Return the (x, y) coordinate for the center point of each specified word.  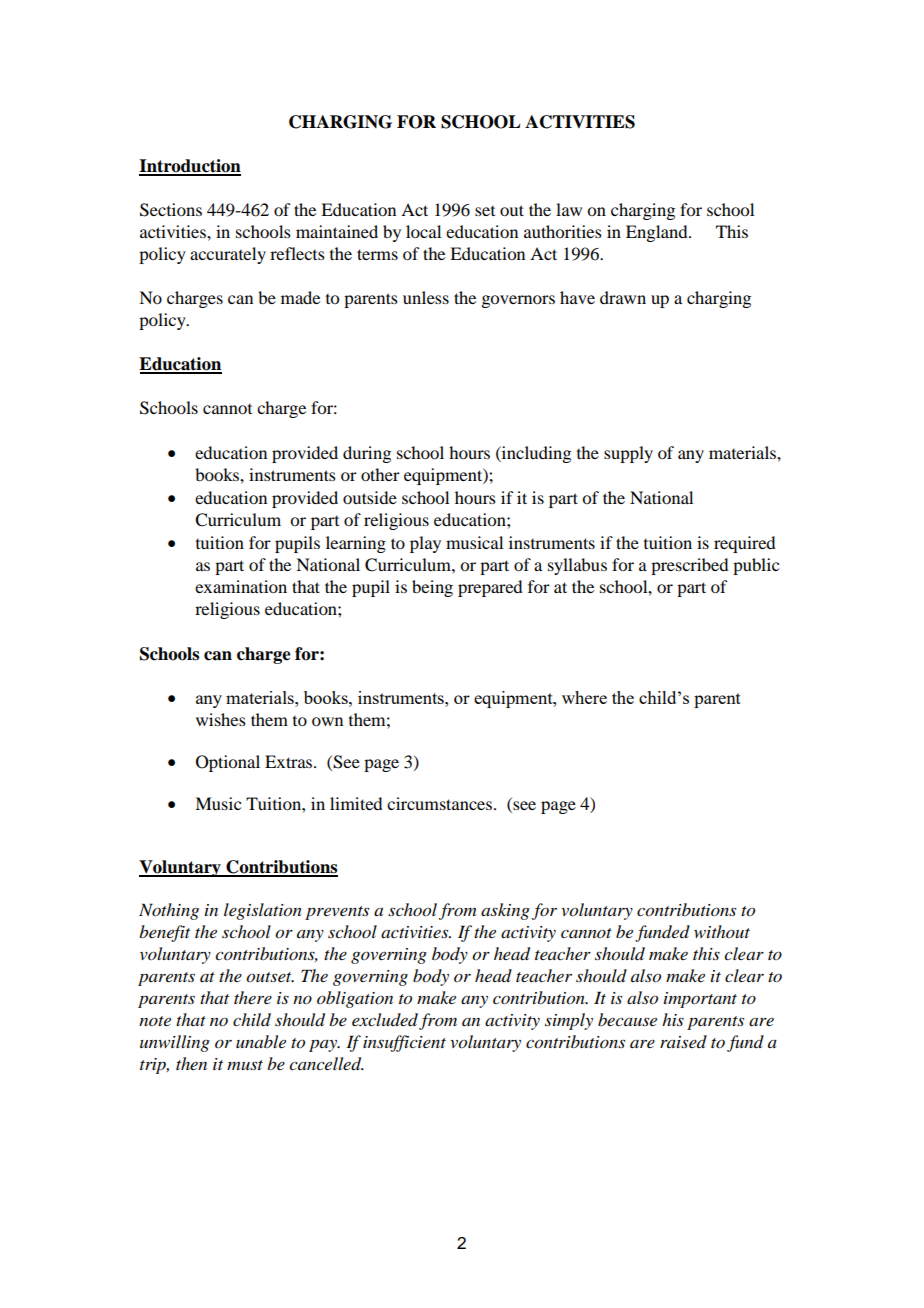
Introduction (190, 167)
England (658, 233)
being (432, 588)
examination (241, 586)
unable (261, 1041)
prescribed (689, 566)
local (423, 231)
